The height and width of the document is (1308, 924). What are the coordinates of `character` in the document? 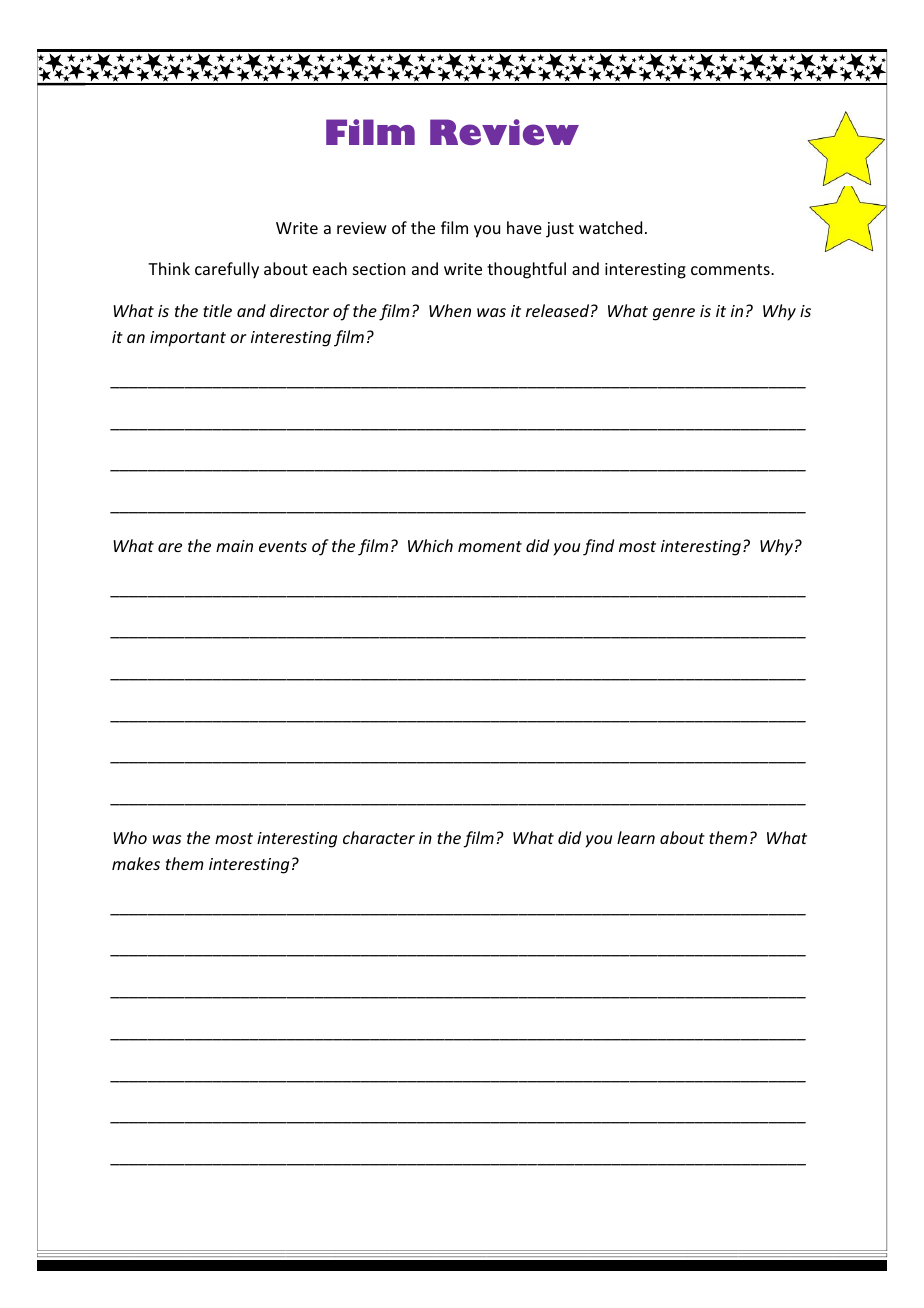 It's located at (379, 837).
